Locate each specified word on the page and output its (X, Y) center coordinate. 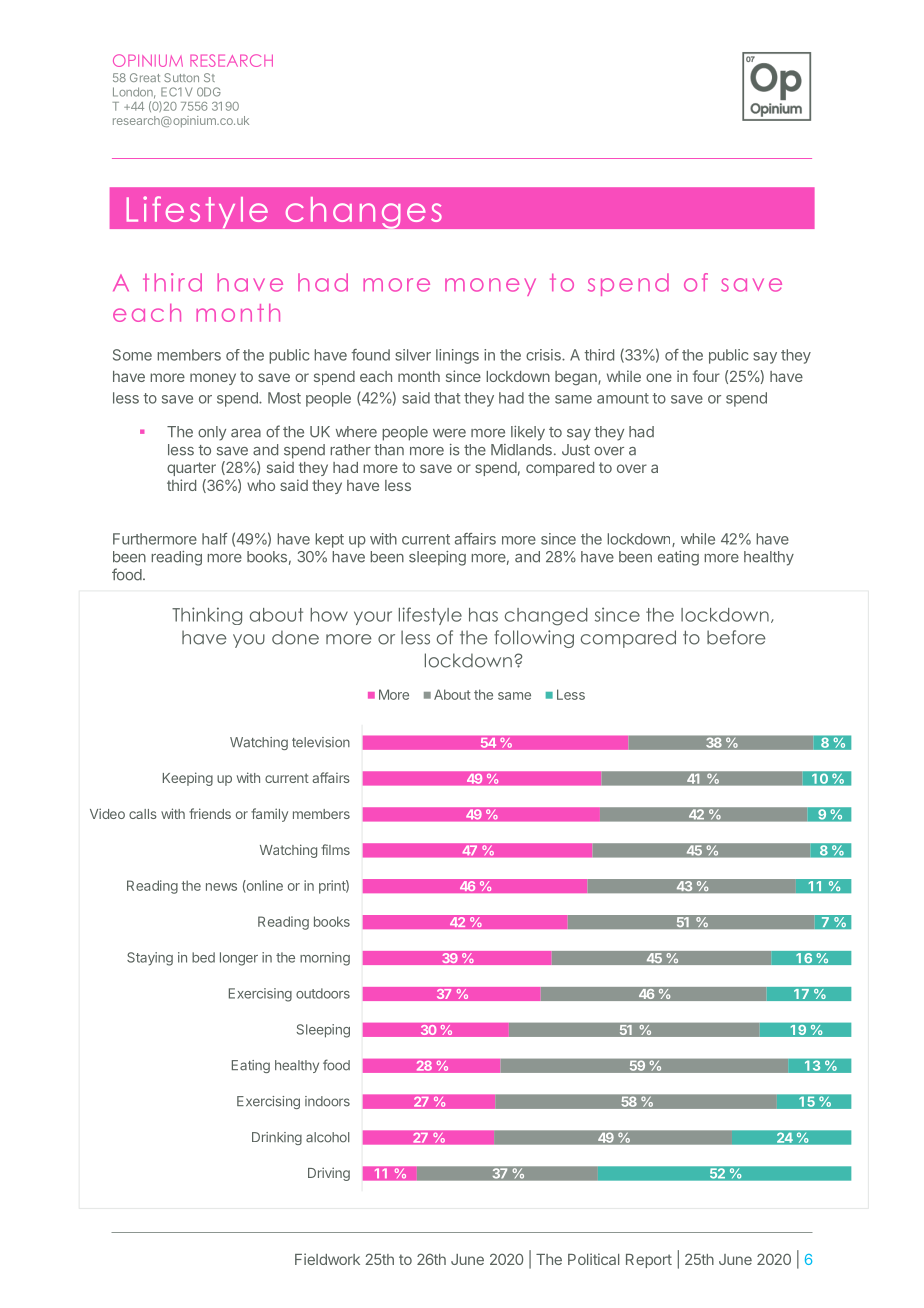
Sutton (181, 77)
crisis (544, 355)
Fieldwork (327, 1259)
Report (649, 1261)
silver (413, 355)
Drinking (277, 1138)
